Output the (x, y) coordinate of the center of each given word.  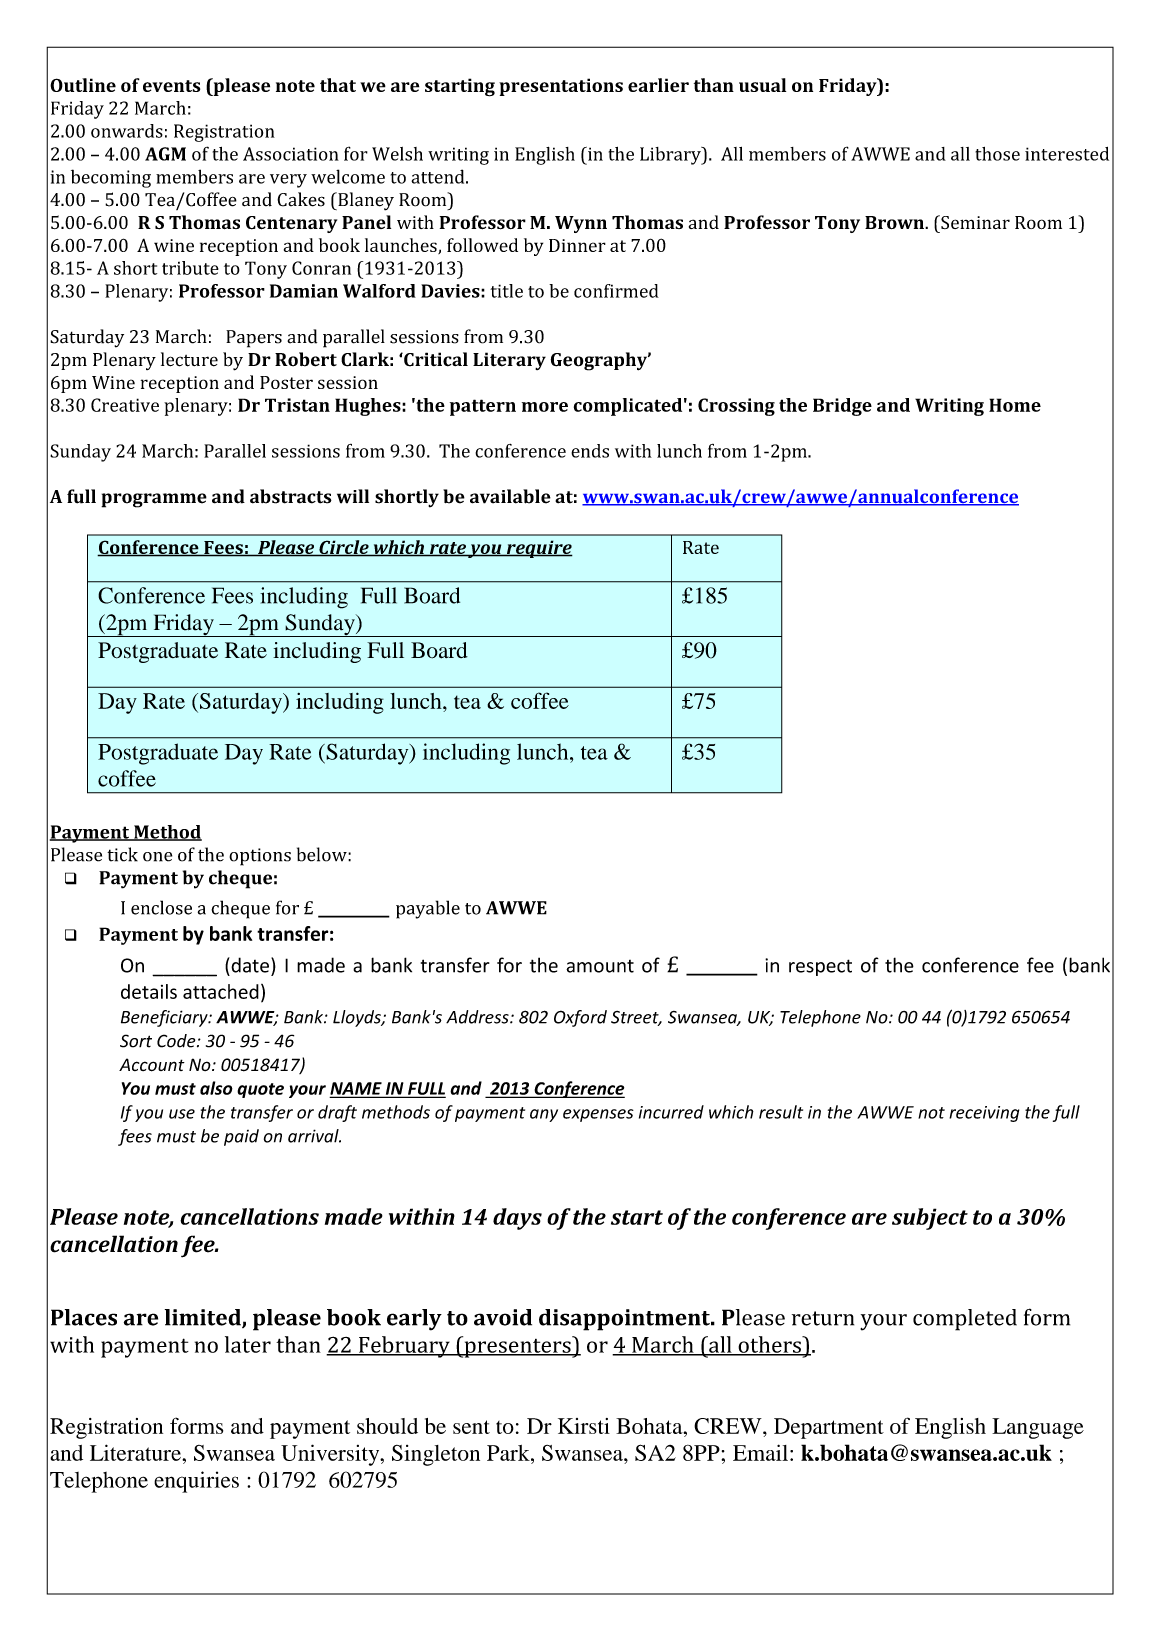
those (997, 154)
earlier (658, 85)
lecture (189, 359)
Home (1015, 405)
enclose (161, 907)
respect (820, 967)
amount (600, 966)
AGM (165, 154)
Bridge (842, 407)
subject (930, 1219)
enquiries (196, 1482)
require (538, 549)
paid (241, 1137)
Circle (344, 548)
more (545, 407)
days (517, 1219)
